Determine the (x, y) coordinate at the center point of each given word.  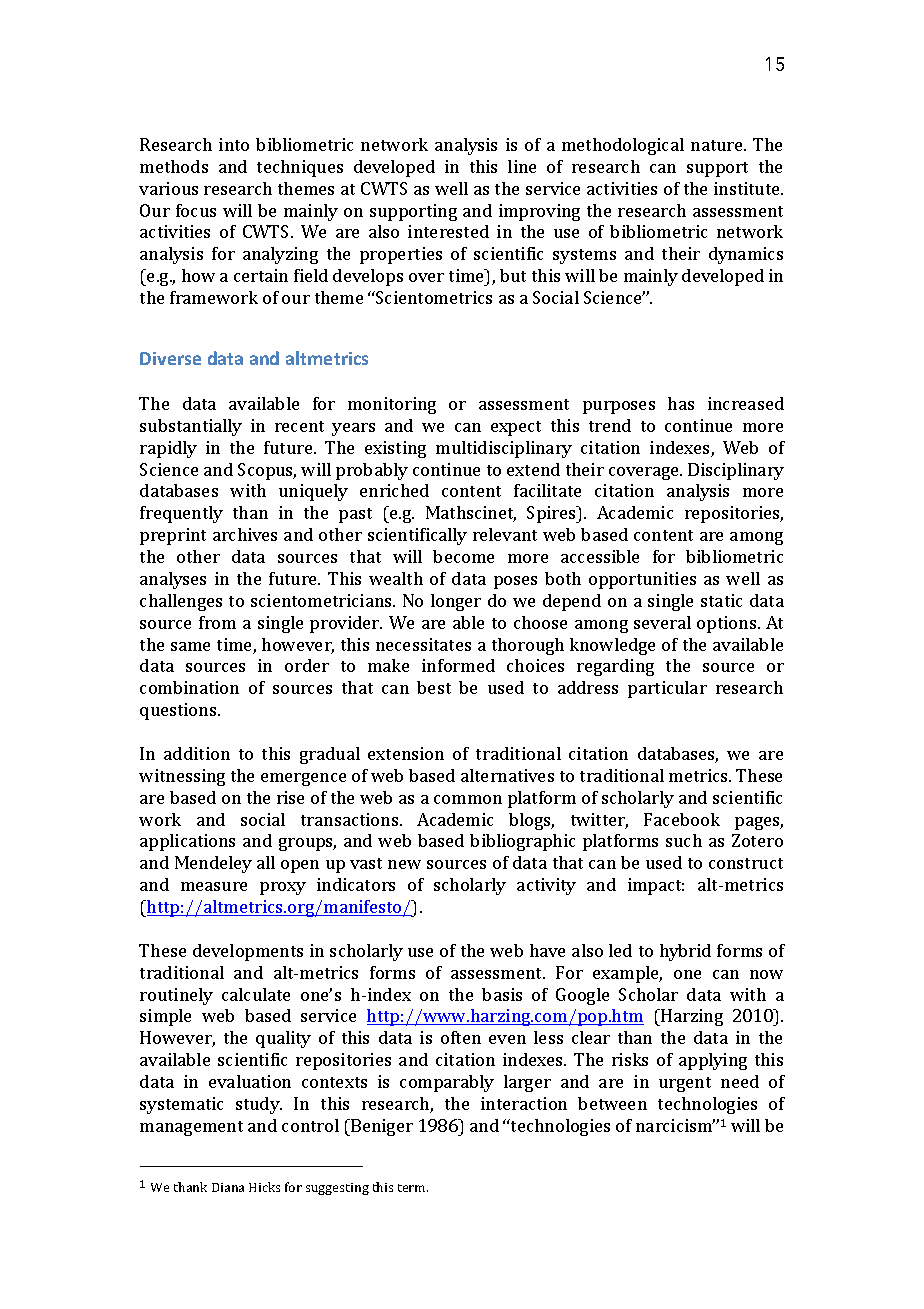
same (190, 646)
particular (667, 689)
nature (718, 145)
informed (458, 665)
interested (448, 231)
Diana (228, 1187)
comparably (447, 1083)
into (234, 144)
